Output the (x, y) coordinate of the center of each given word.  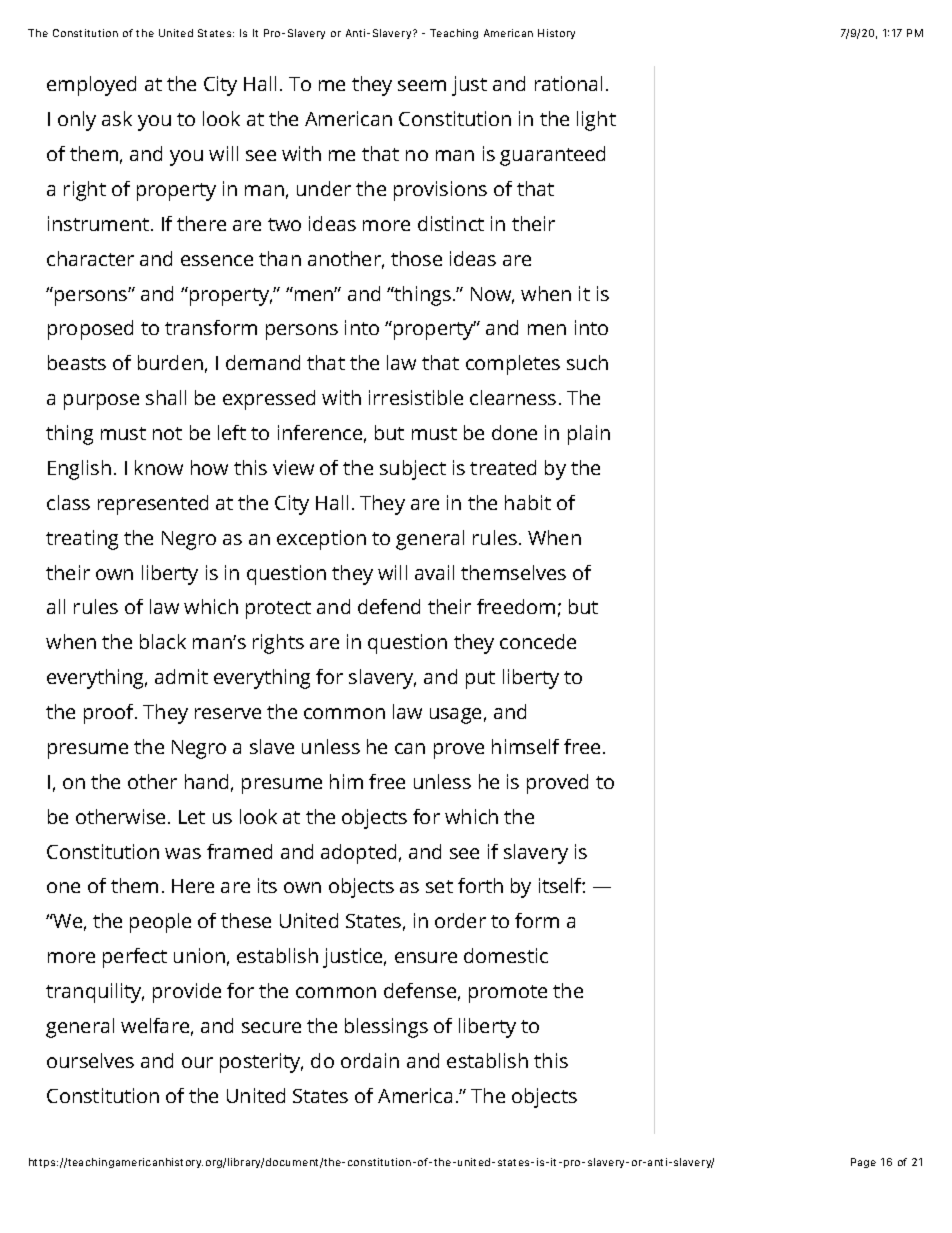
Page (863, 1163)
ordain (370, 1060)
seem (422, 85)
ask (117, 118)
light (596, 121)
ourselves (90, 1060)
